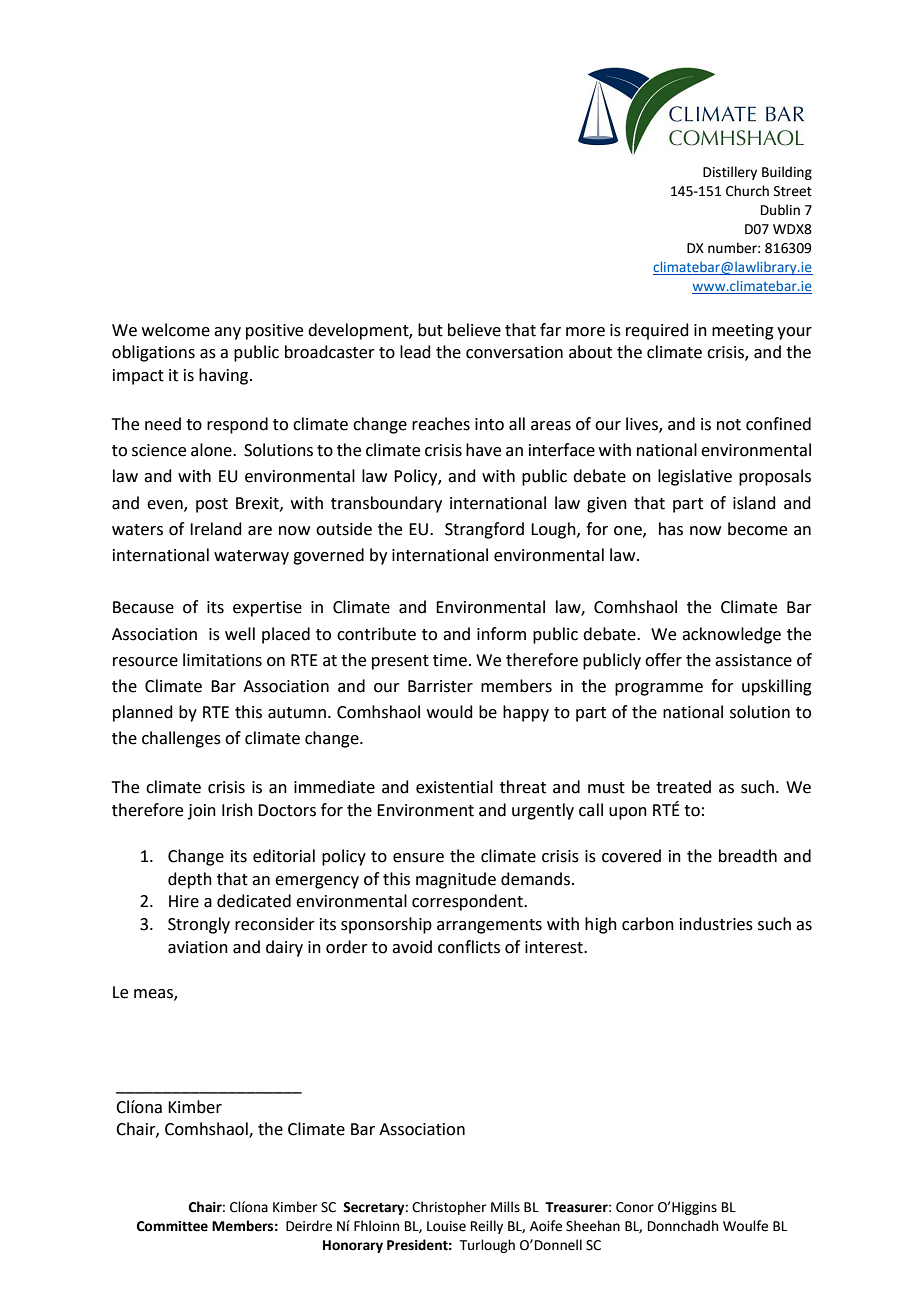  What do you see at coordinates (474, 330) in the screenshot?
I see `believe` at bounding box center [474, 330].
